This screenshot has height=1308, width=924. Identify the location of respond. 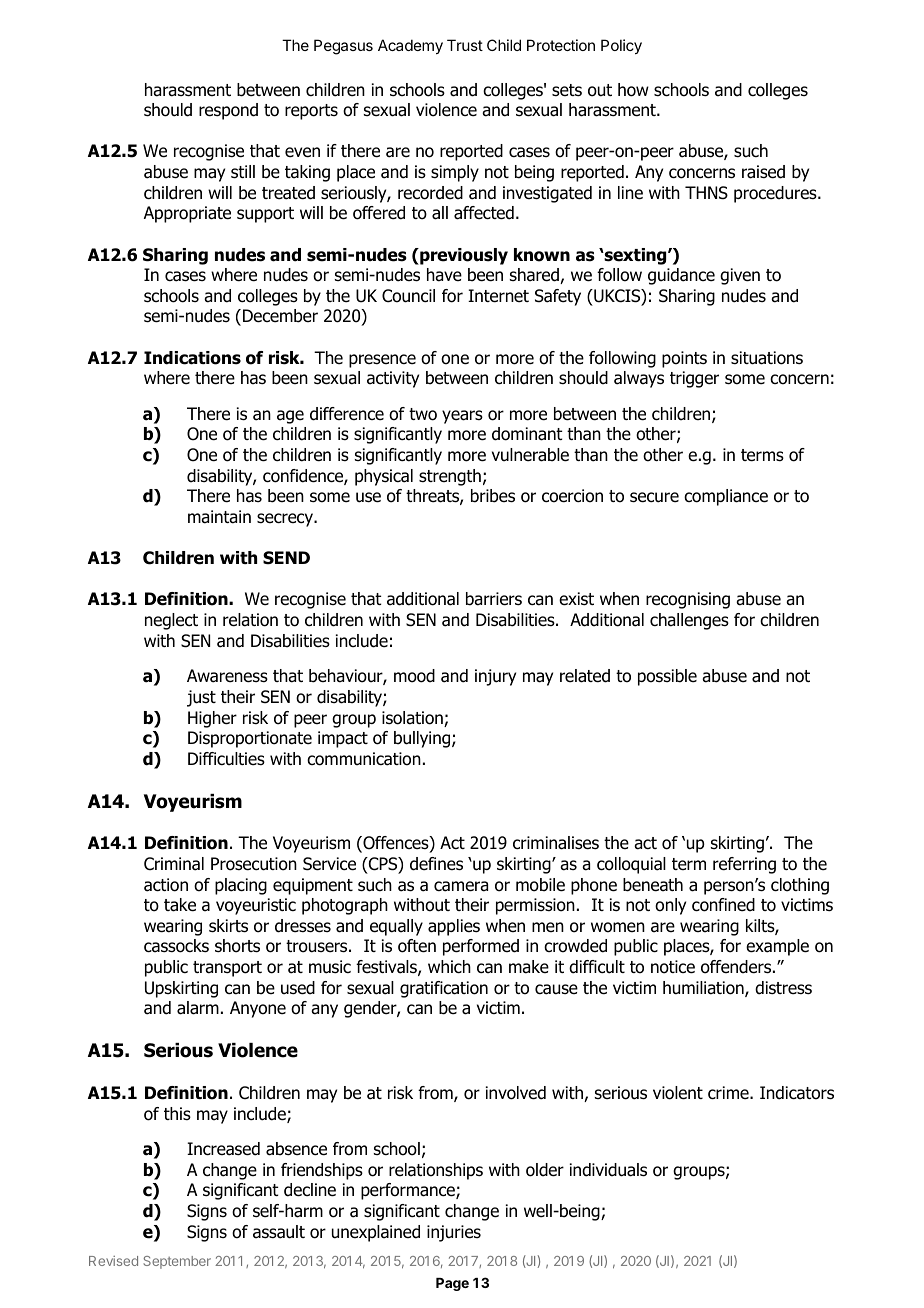
(228, 111).
